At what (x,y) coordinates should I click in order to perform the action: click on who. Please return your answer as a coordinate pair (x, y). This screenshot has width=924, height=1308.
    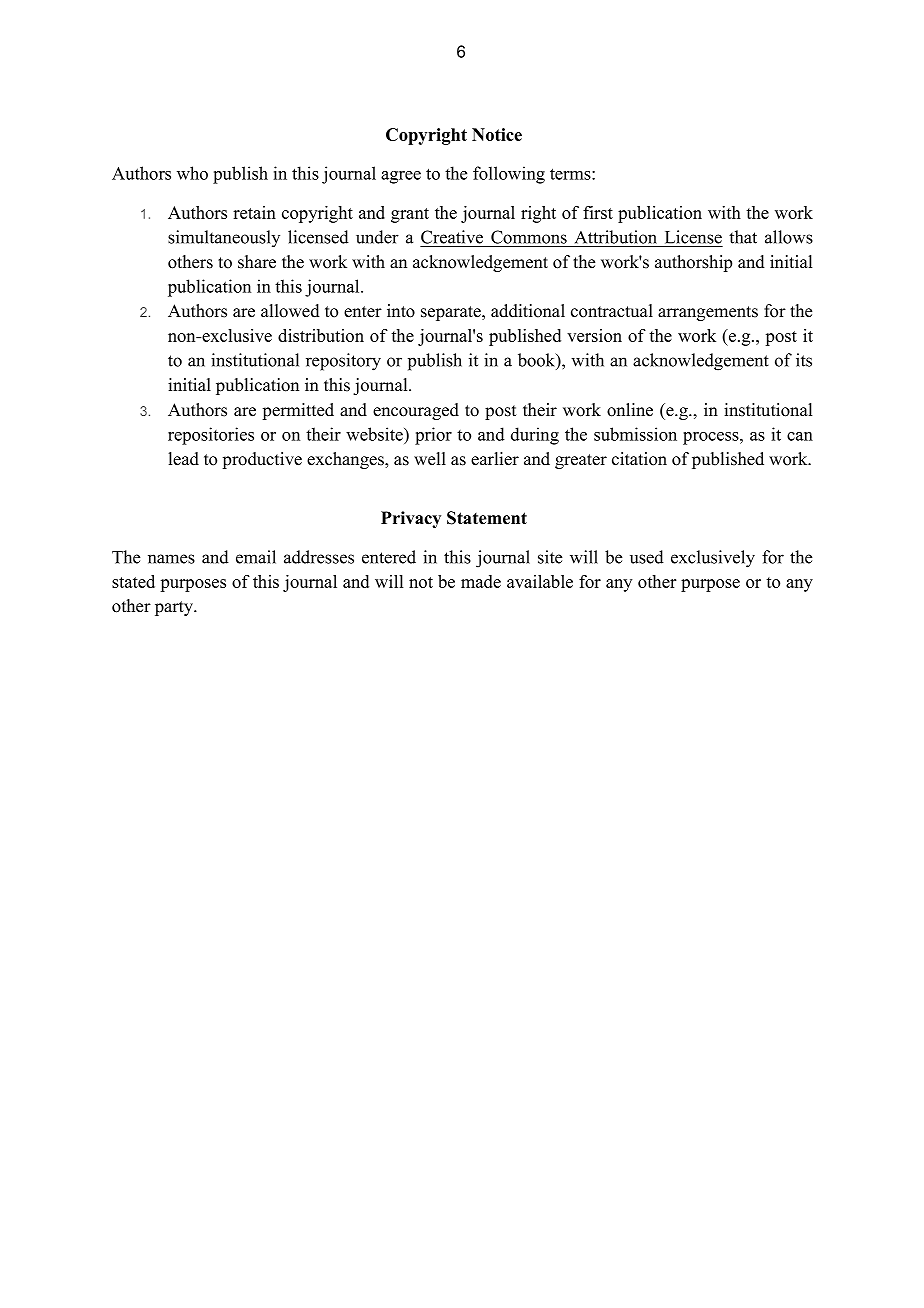
    Looking at the image, I should click on (192, 173).
